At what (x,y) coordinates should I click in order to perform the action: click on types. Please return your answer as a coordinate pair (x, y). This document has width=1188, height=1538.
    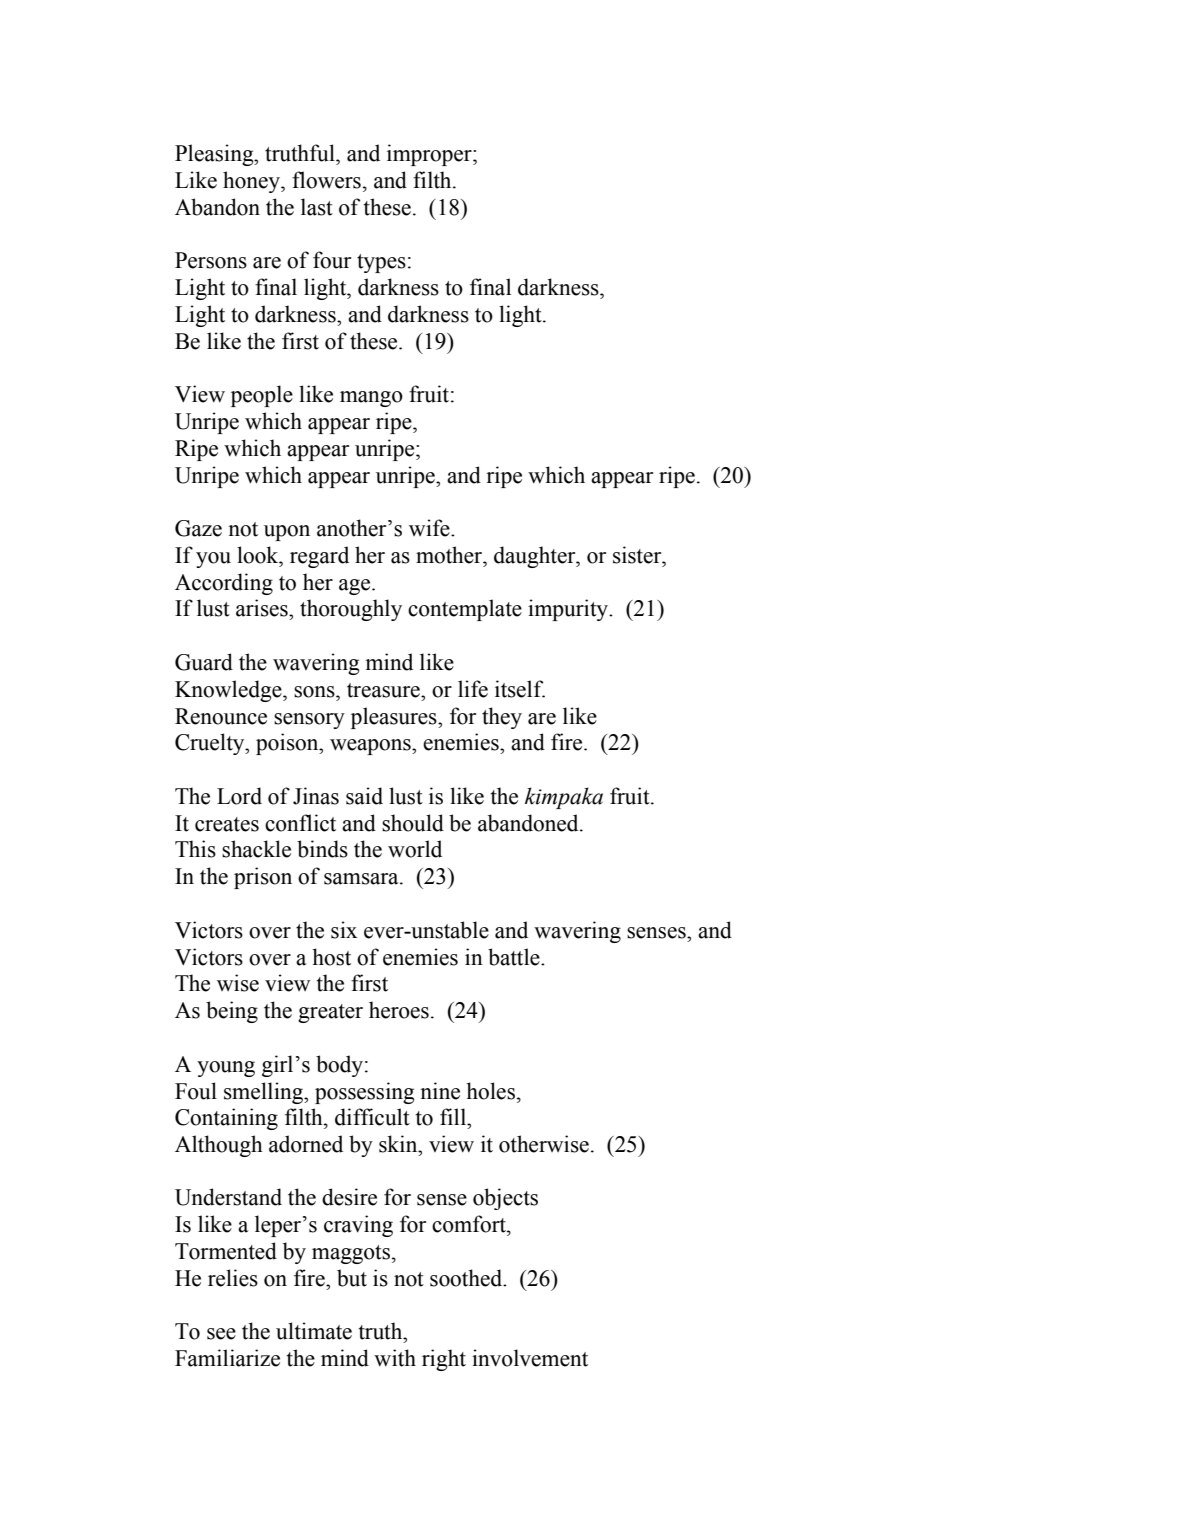
    Looking at the image, I should click on (381, 263).
